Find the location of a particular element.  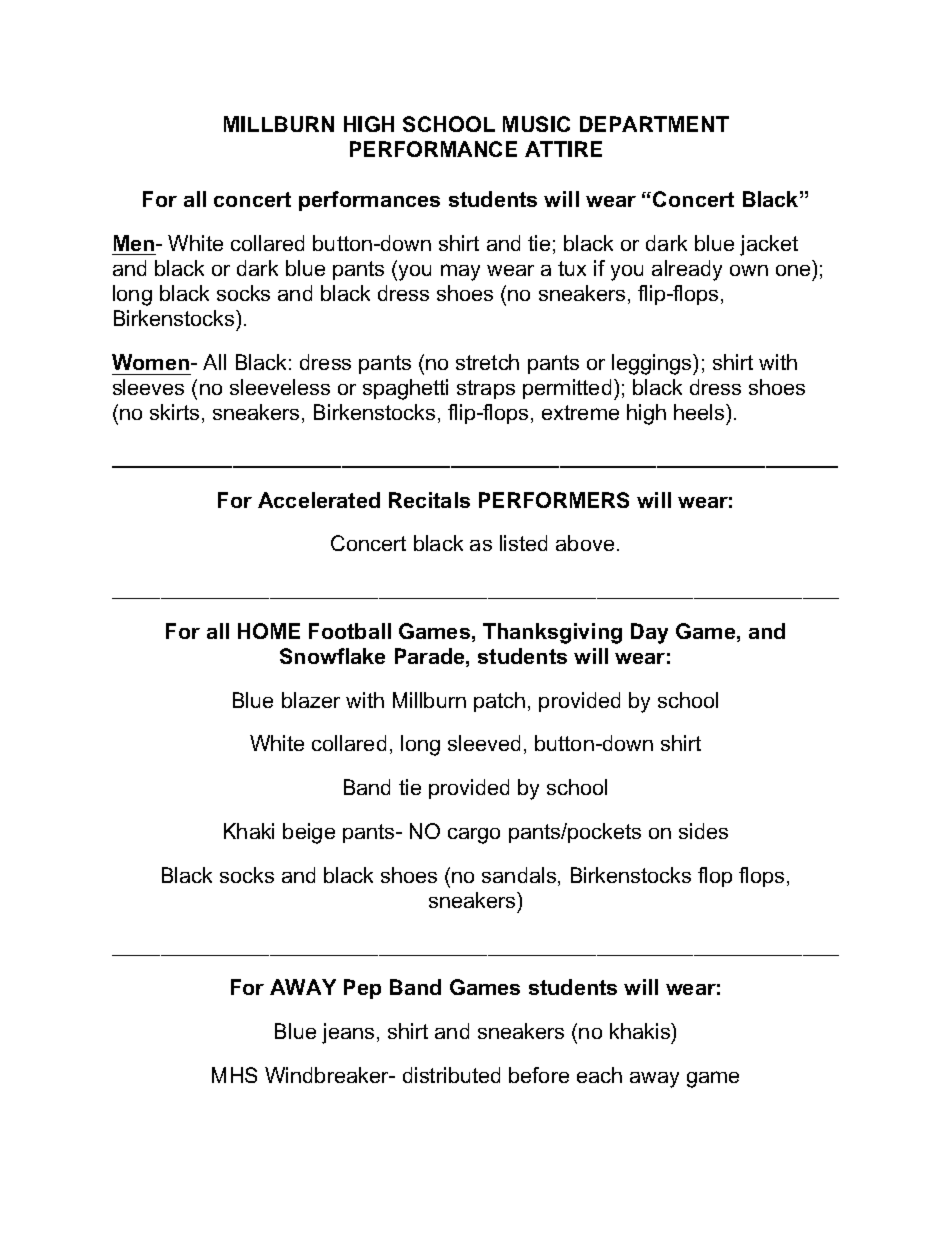

DEPARTMENT is located at coordinates (654, 124).
